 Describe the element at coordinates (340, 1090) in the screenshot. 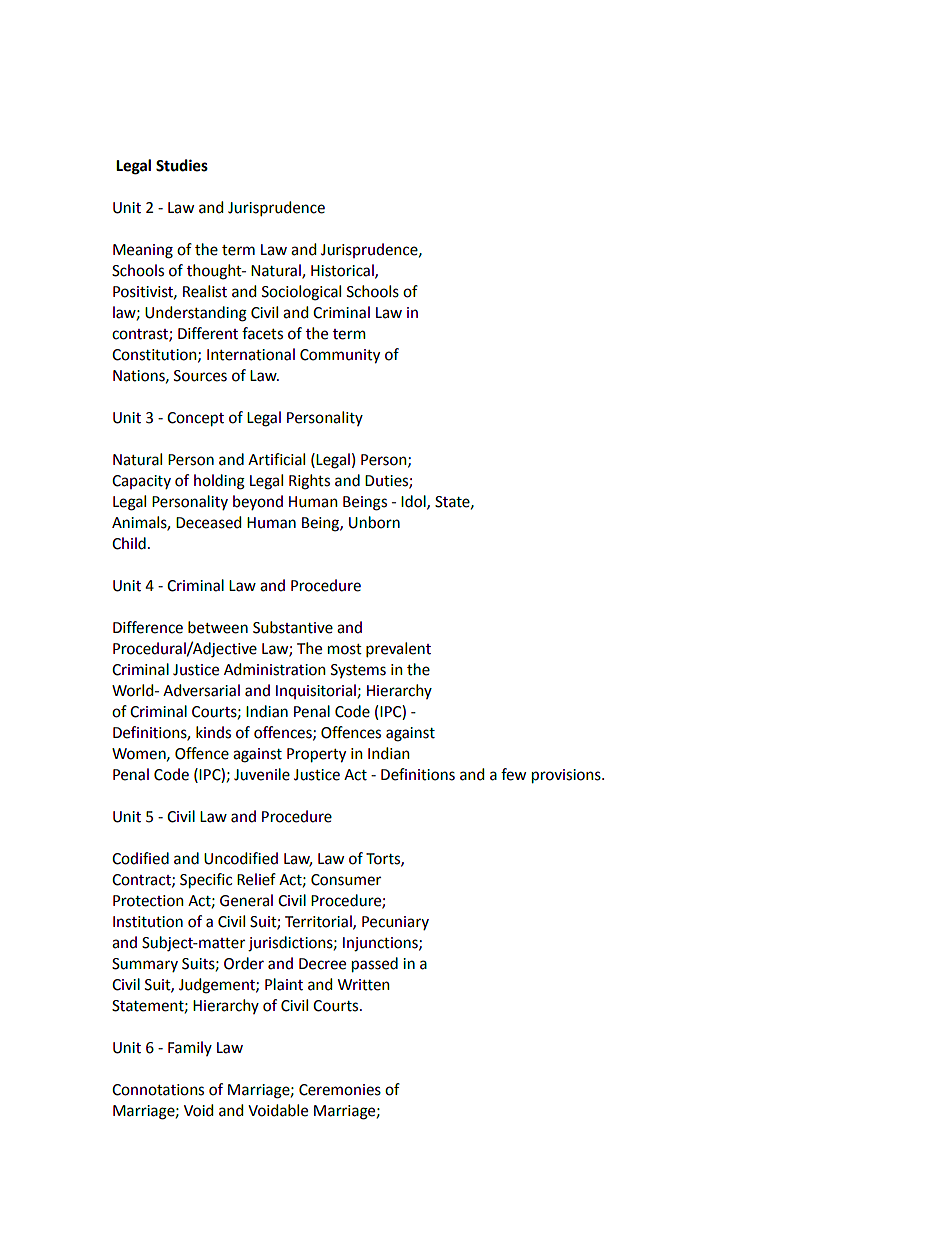

I see `Ceremonies` at that location.
